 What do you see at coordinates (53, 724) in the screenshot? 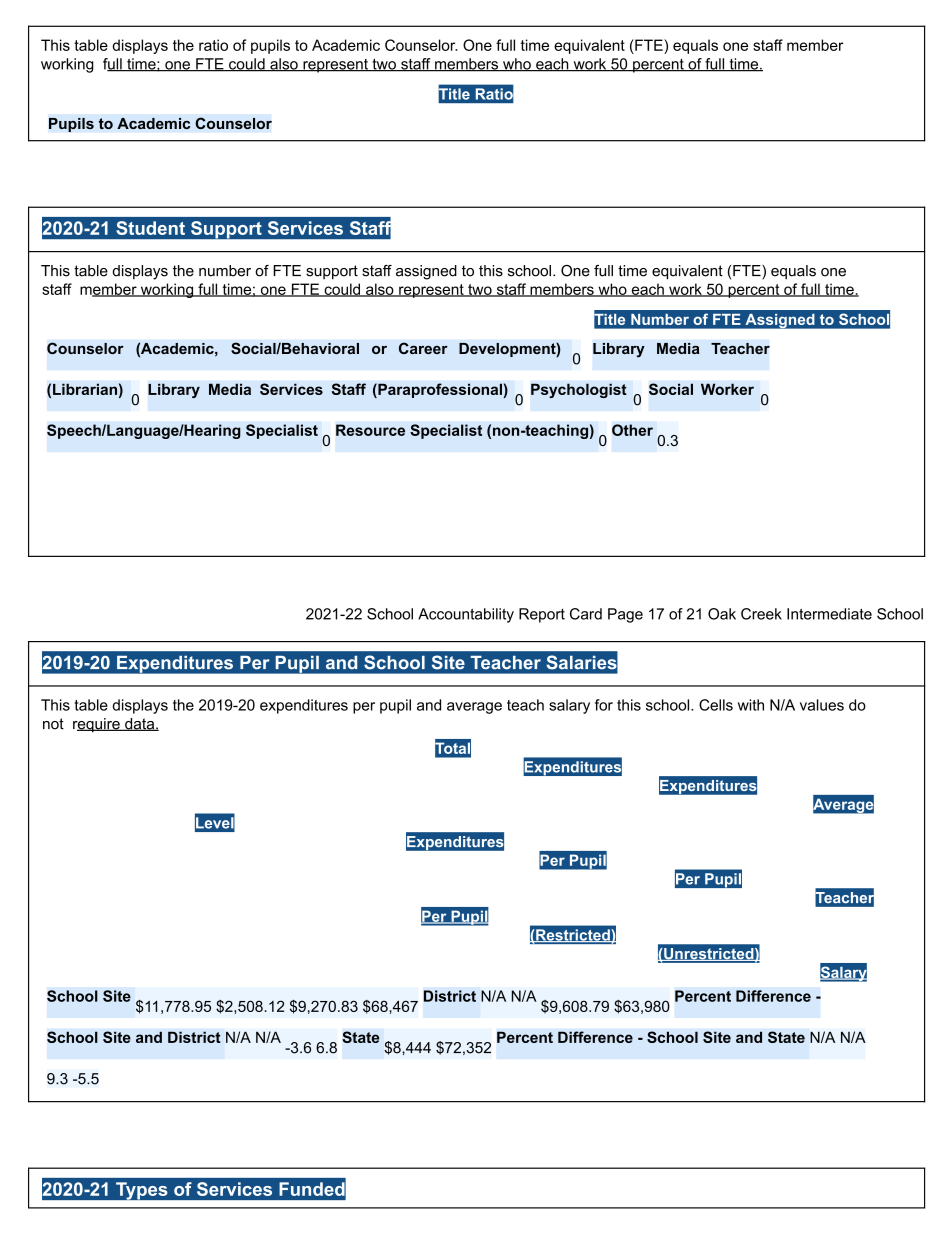
I see `not` at bounding box center [53, 724].
